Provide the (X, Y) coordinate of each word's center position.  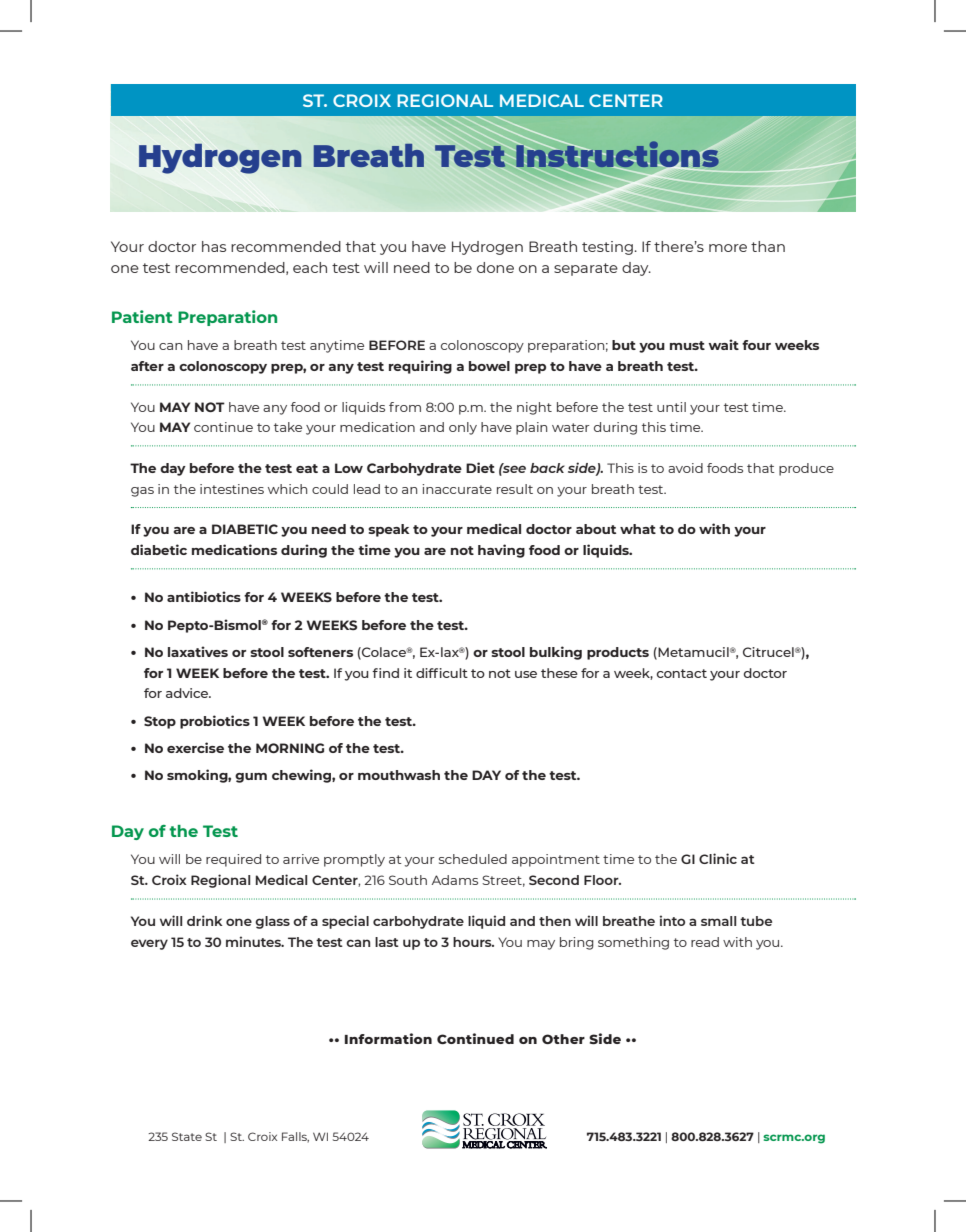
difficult (442, 673)
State (187, 1136)
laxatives (198, 651)
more (728, 248)
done (495, 267)
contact (682, 673)
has (214, 246)
